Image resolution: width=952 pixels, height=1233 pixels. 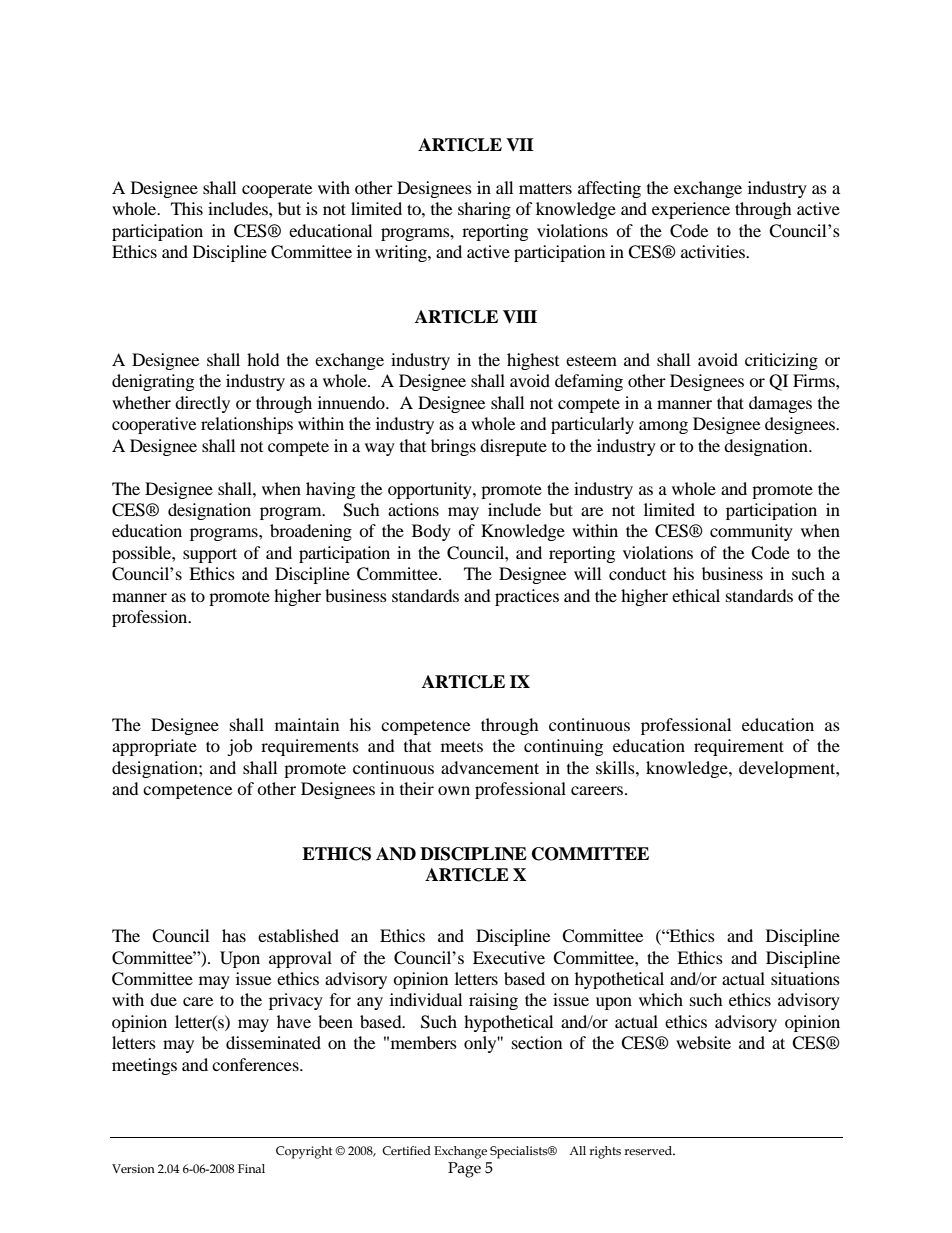 What do you see at coordinates (187, 208) in the screenshot?
I see `This` at bounding box center [187, 208].
